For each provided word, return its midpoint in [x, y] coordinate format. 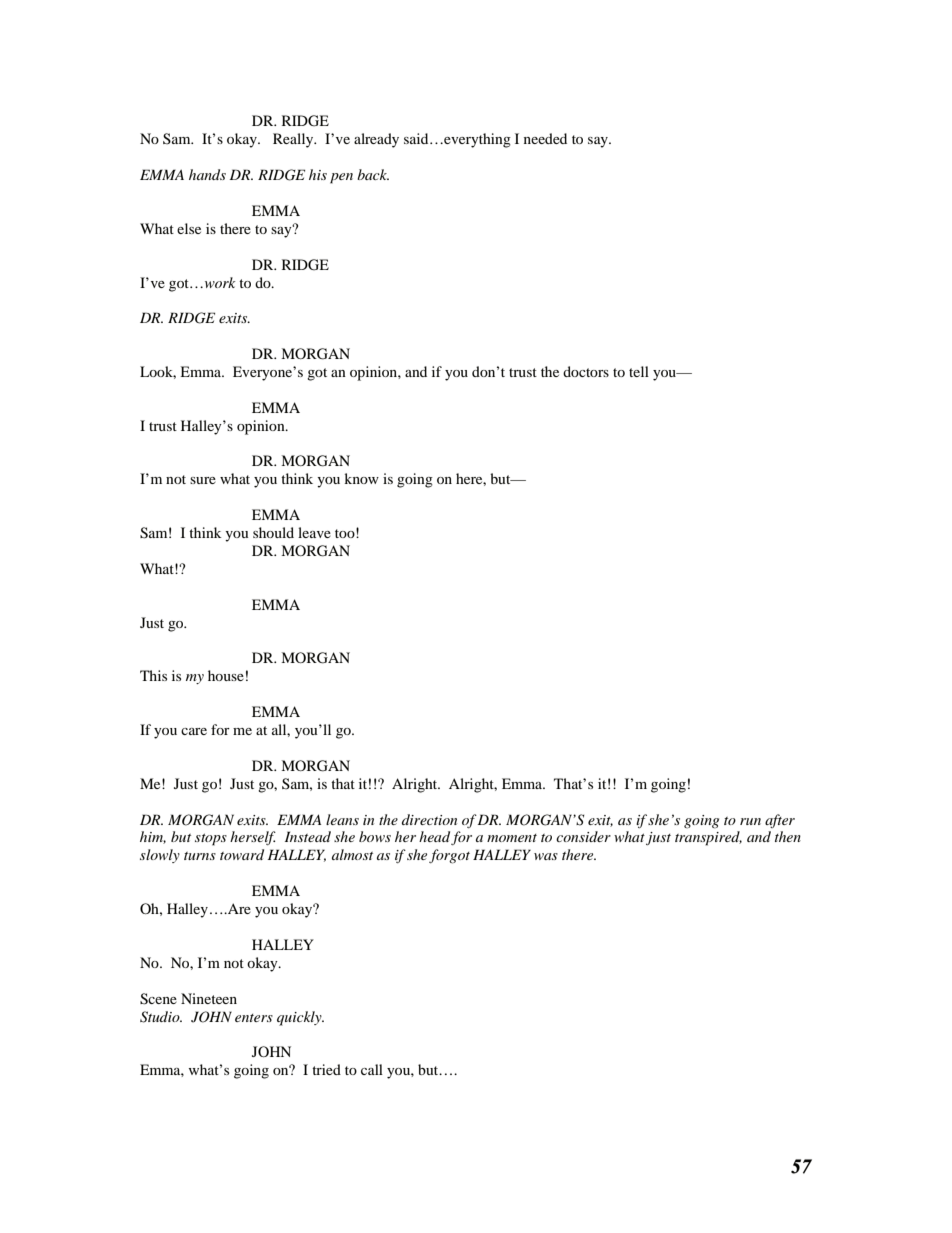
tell [639, 371]
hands [207, 174]
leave [314, 532]
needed [545, 138]
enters [254, 1018]
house [226, 675]
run [750, 821]
